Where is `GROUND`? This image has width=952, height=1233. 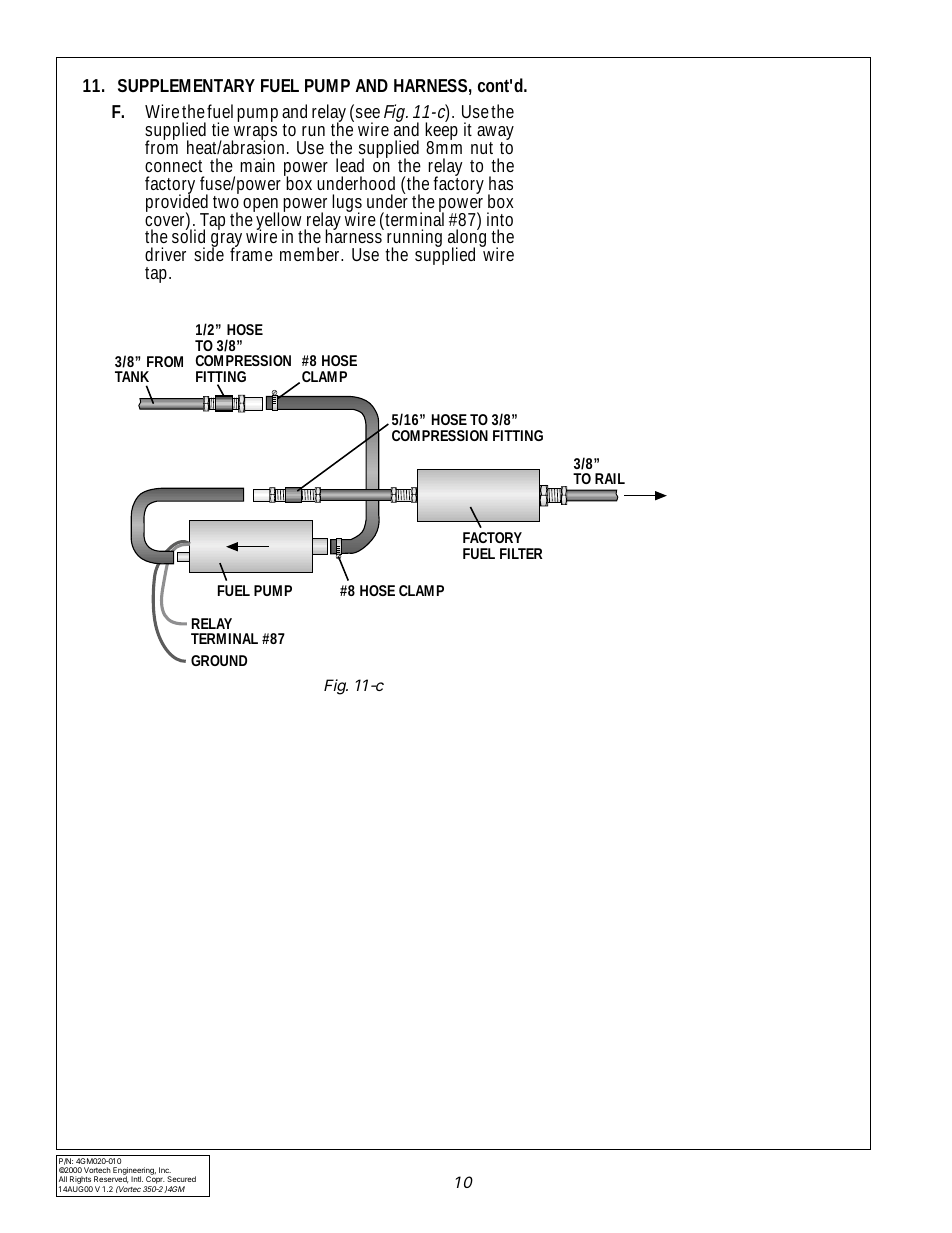
GROUND is located at coordinates (219, 660).
